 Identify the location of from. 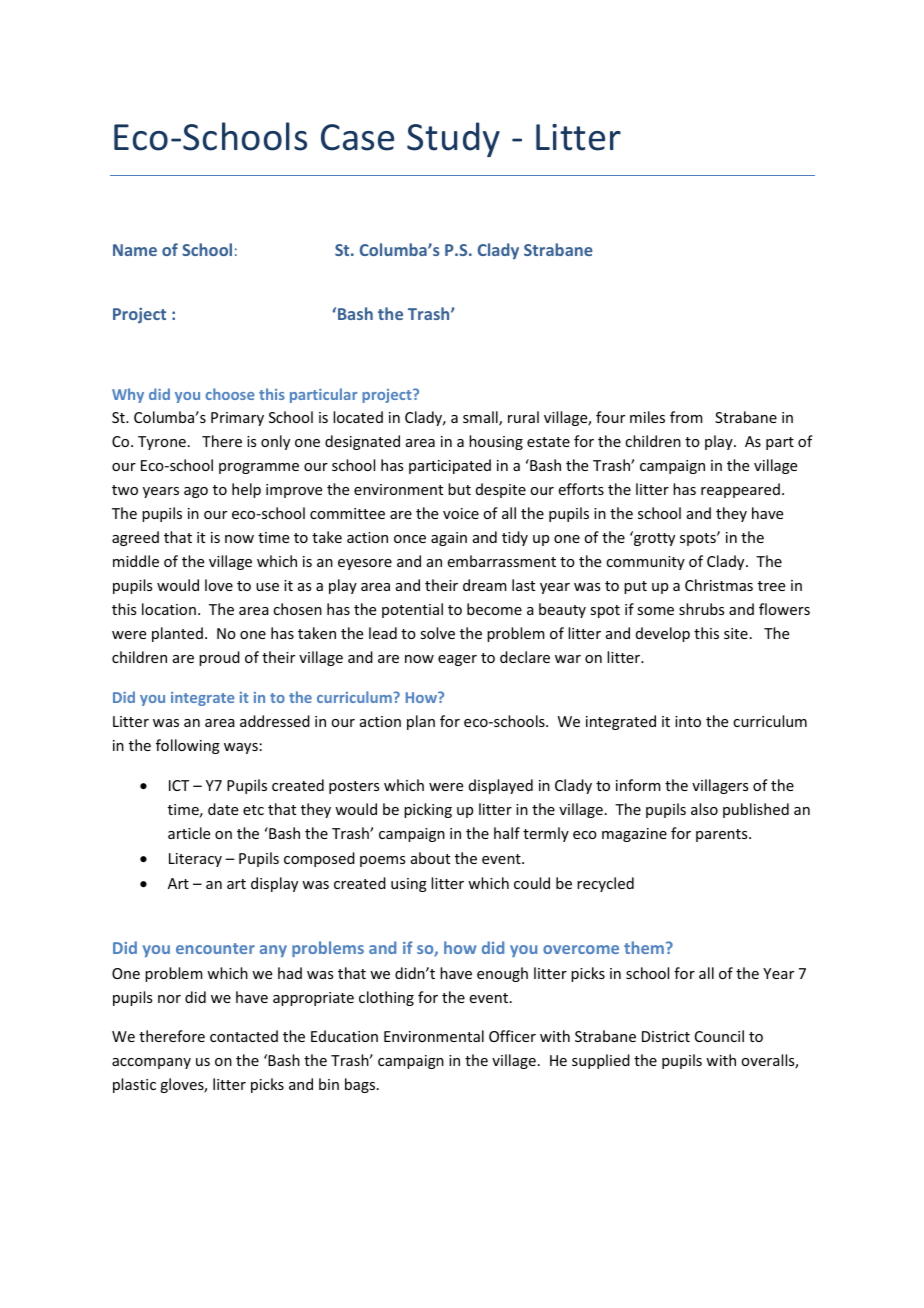
(686, 417).
